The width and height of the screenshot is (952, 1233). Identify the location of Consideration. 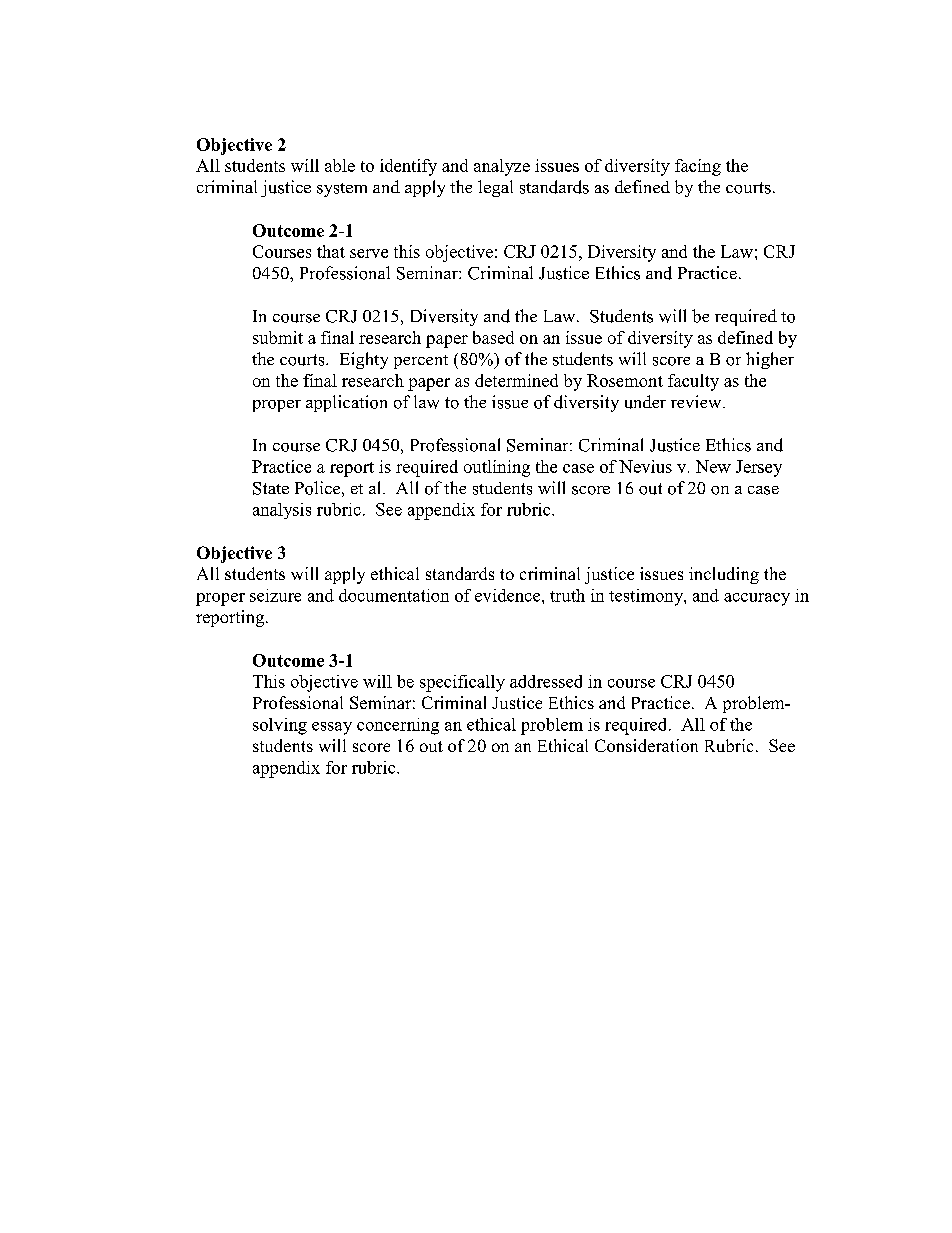
(646, 745).
